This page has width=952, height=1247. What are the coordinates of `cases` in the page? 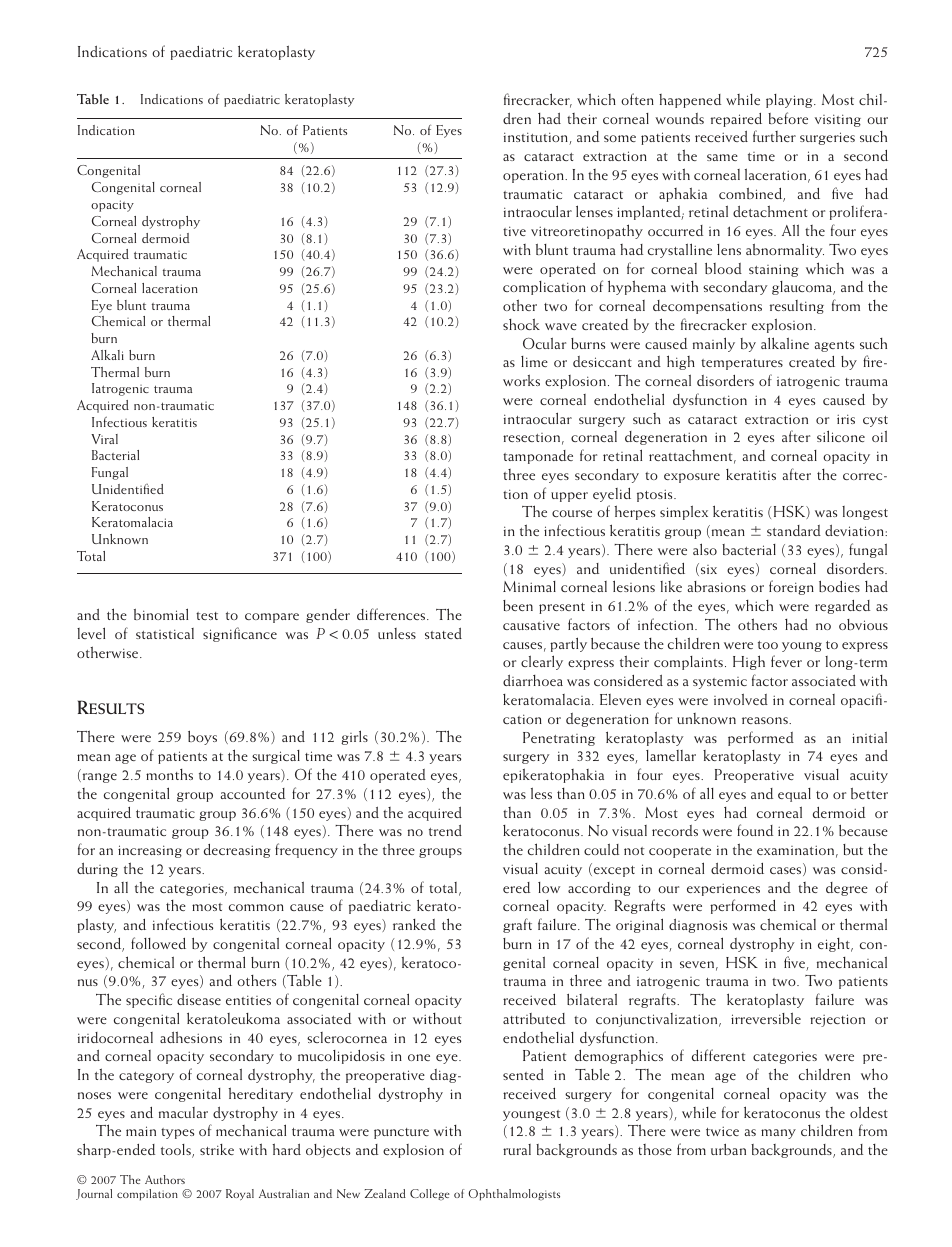 It's located at (787, 871).
